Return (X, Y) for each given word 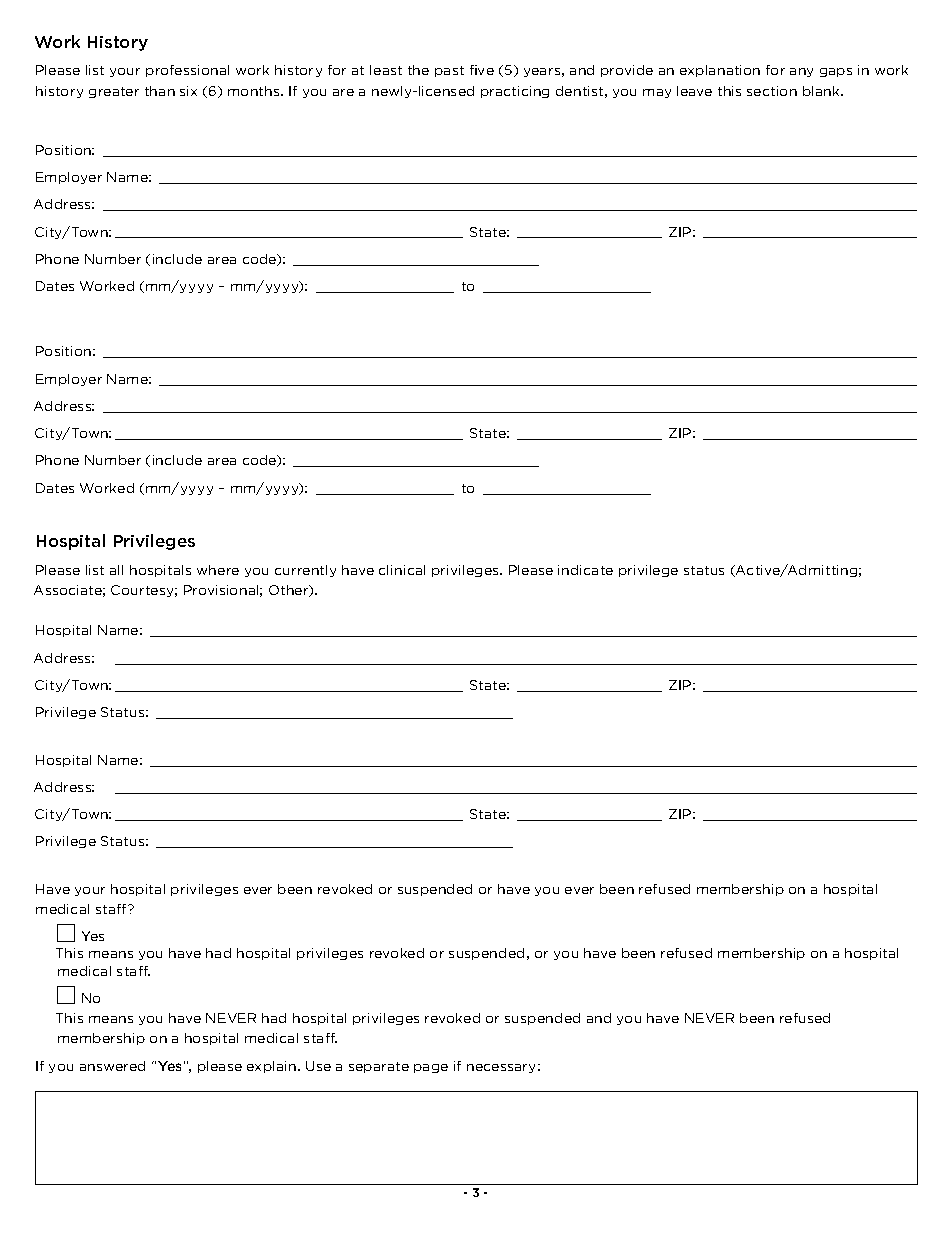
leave (694, 91)
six (188, 91)
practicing (515, 92)
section (772, 91)
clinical (402, 570)
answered (112, 1066)
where (218, 570)
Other (290, 591)
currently (305, 571)
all (116, 570)
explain (271, 1067)
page (431, 1068)
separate (379, 1067)
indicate (585, 570)
